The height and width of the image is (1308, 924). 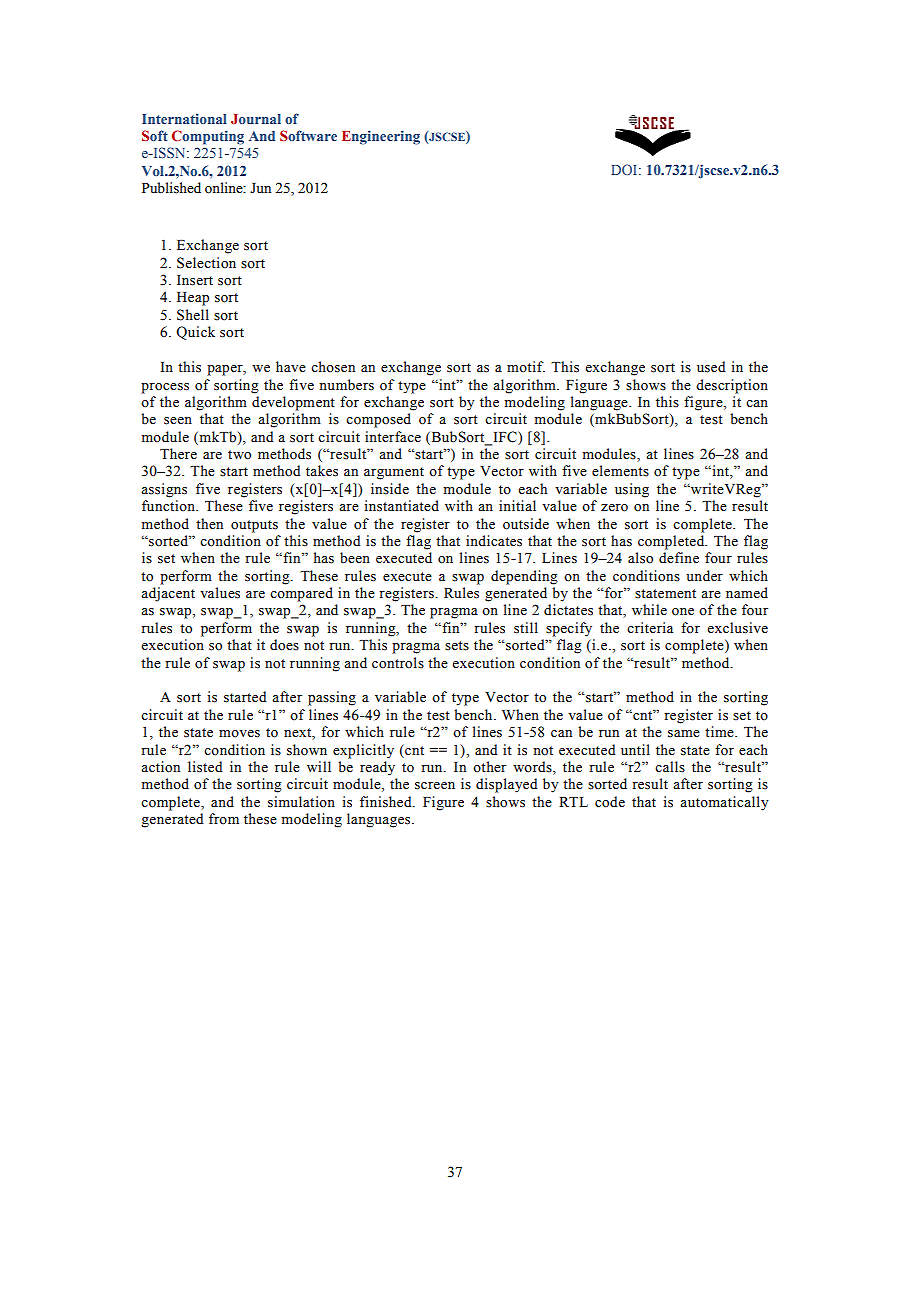 I want to click on screen, so click(x=435, y=786).
